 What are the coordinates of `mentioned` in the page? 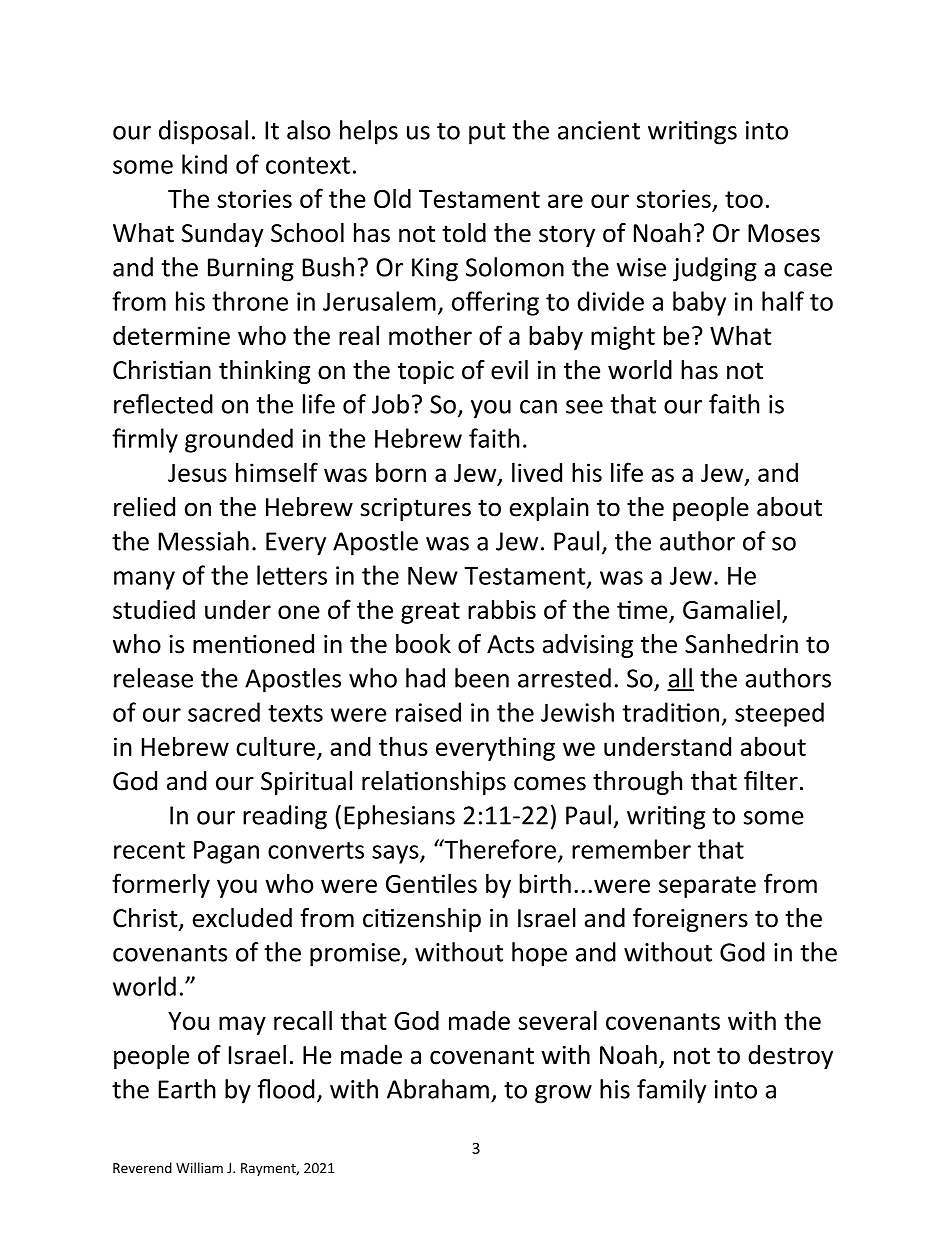 It's located at (253, 644).
